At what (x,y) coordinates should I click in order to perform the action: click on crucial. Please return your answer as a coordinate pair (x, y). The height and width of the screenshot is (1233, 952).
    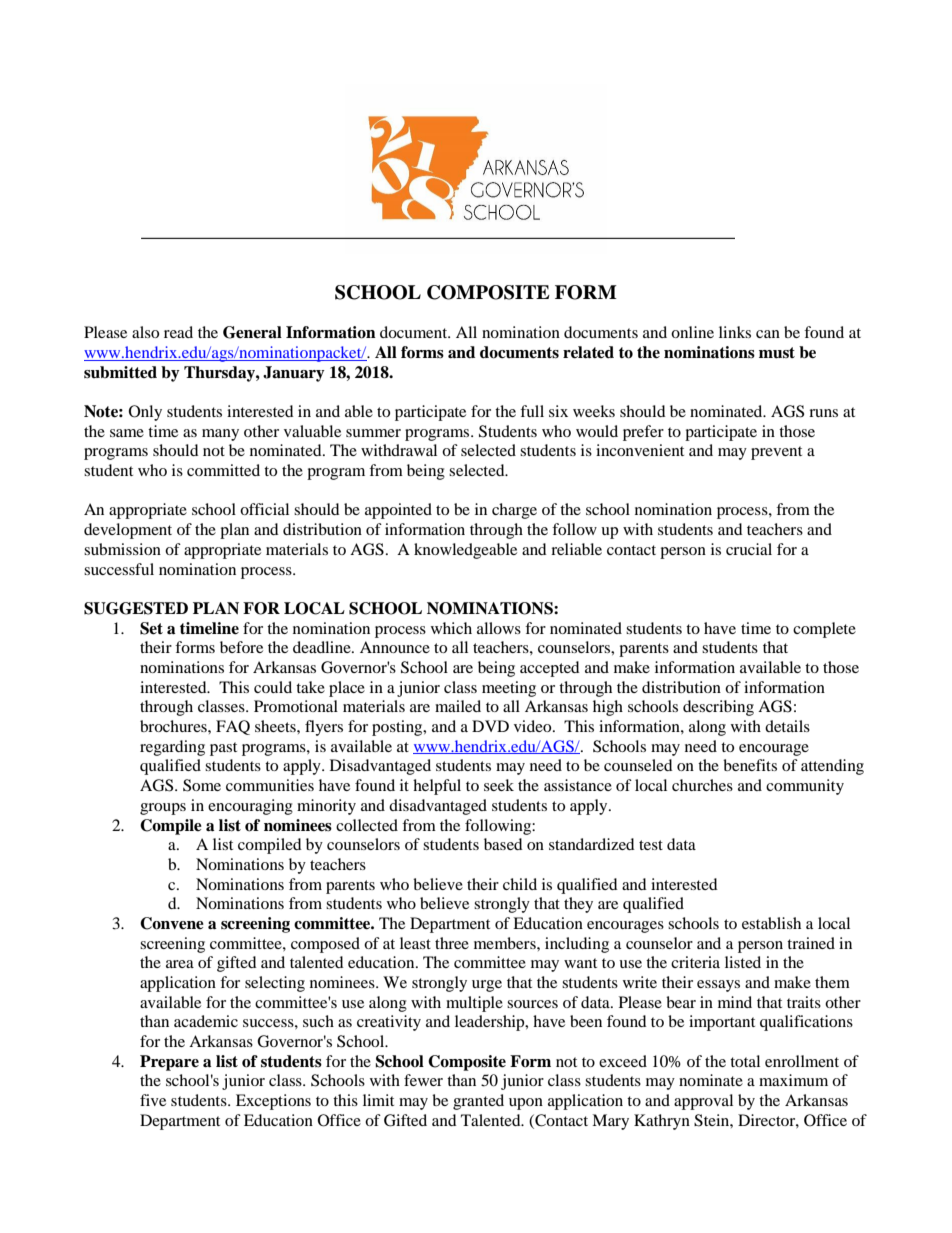
    Looking at the image, I should click on (749, 549).
